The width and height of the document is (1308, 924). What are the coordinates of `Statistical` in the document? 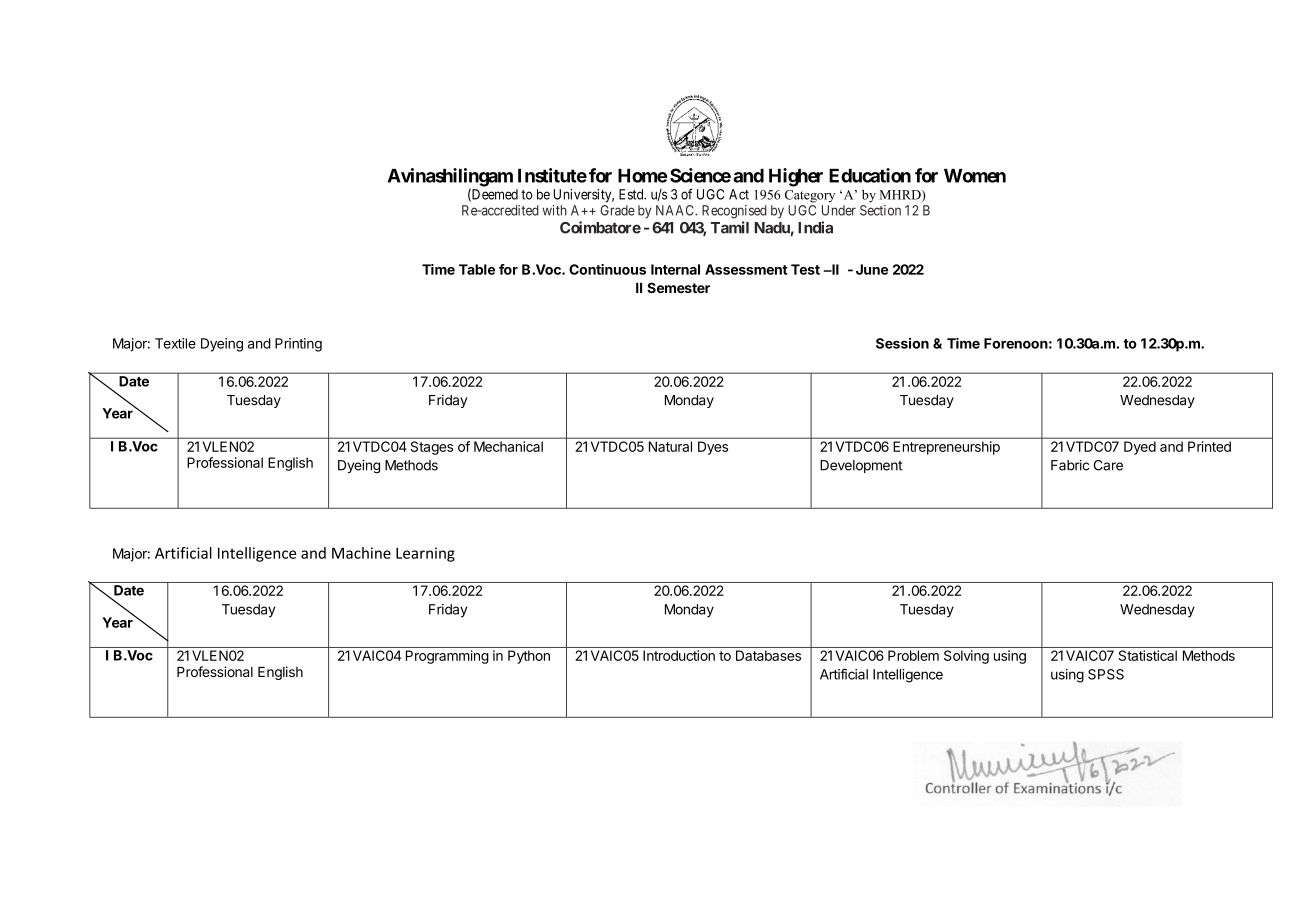 It's located at (1148, 655).
